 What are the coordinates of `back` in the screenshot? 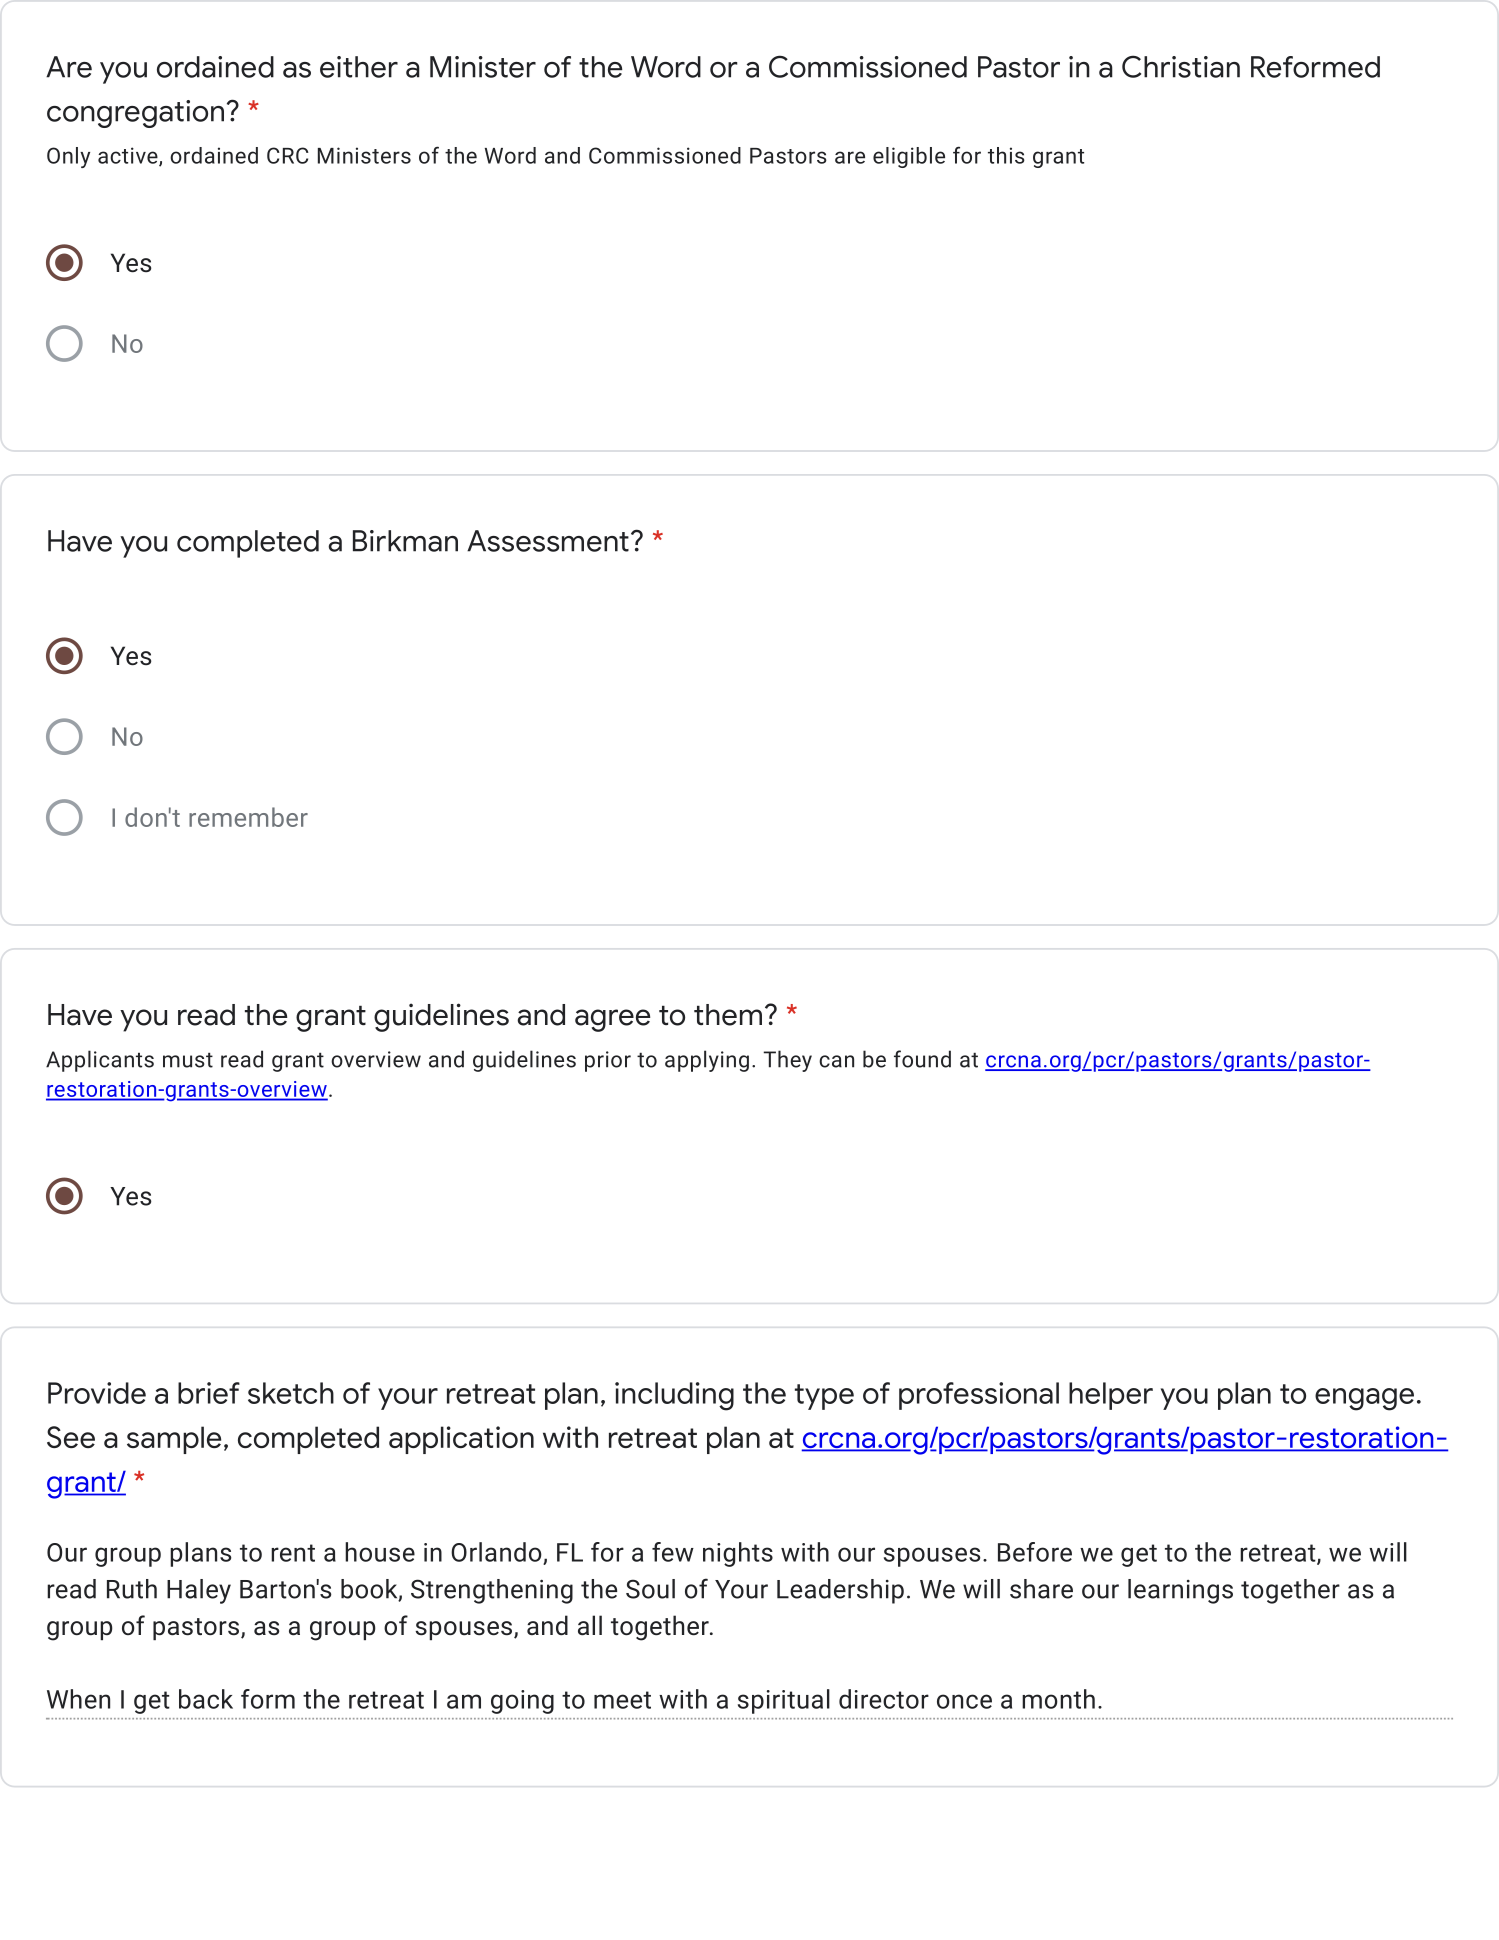 It's located at (206, 1699).
